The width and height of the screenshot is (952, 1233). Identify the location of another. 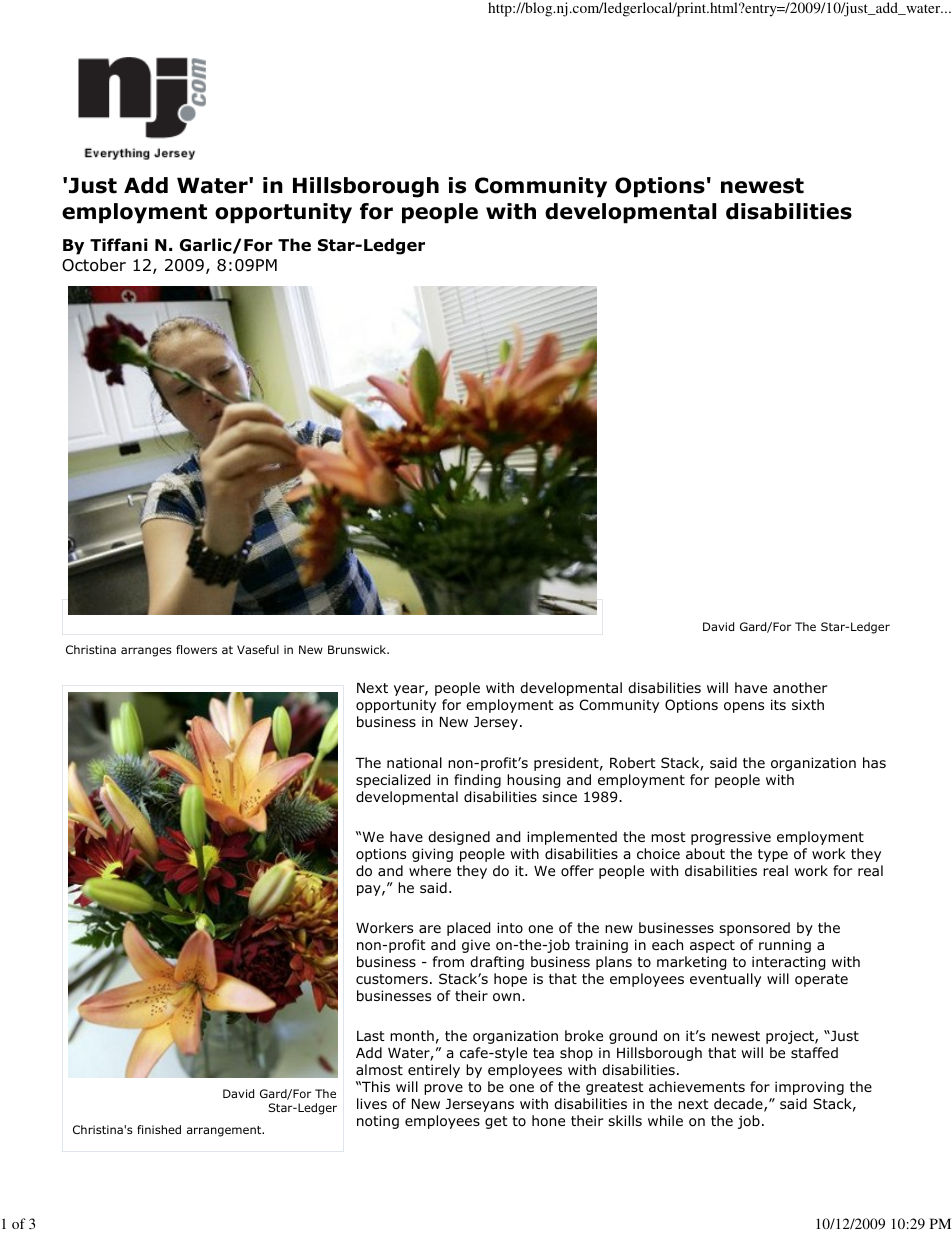
(800, 687).
